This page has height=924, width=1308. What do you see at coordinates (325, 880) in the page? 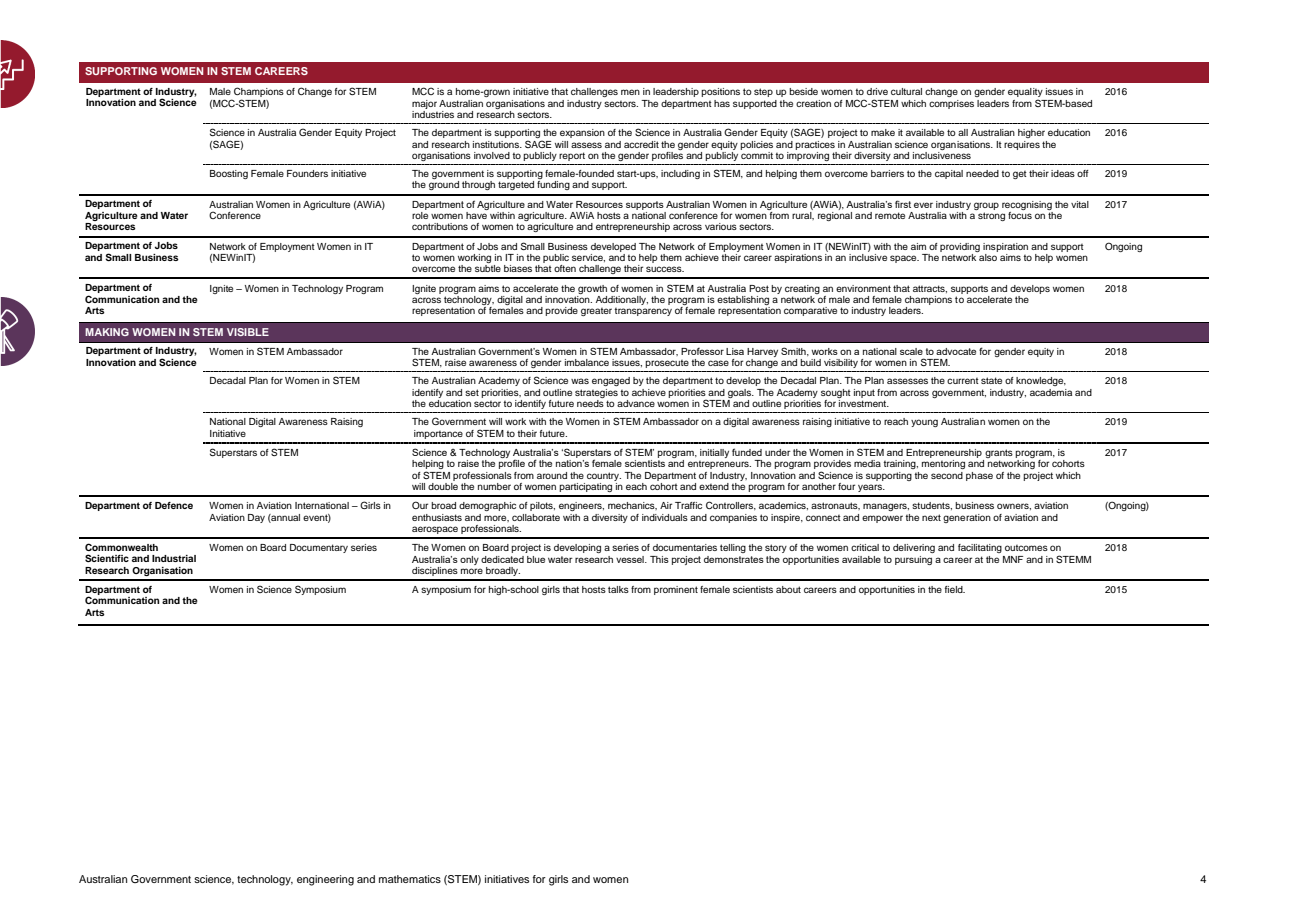
I see `engineering` at bounding box center [325, 880].
